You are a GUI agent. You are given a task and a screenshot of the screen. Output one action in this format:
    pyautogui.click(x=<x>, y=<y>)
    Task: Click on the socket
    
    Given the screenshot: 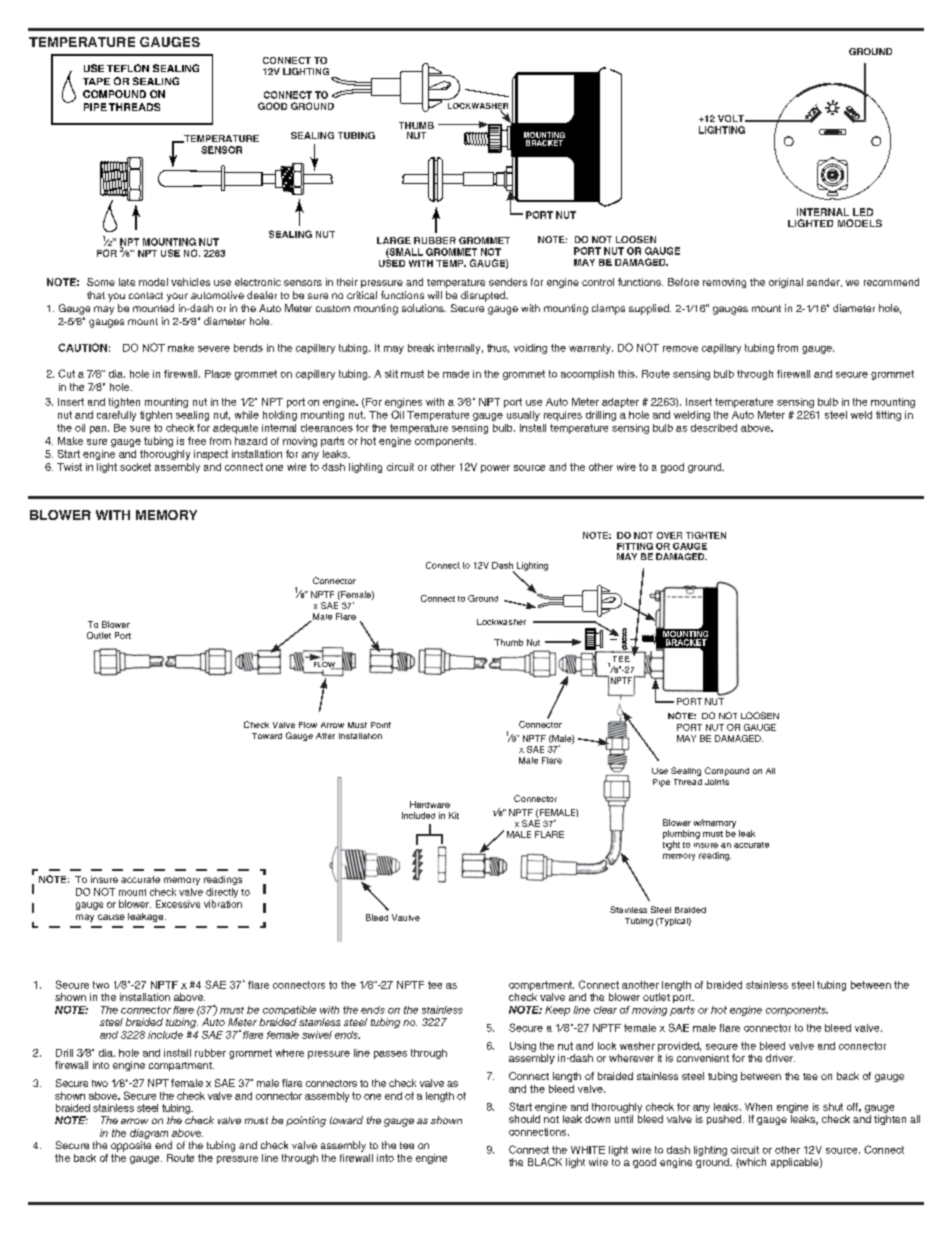 What is the action you would take?
    pyautogui.click(x=135, y=467)
